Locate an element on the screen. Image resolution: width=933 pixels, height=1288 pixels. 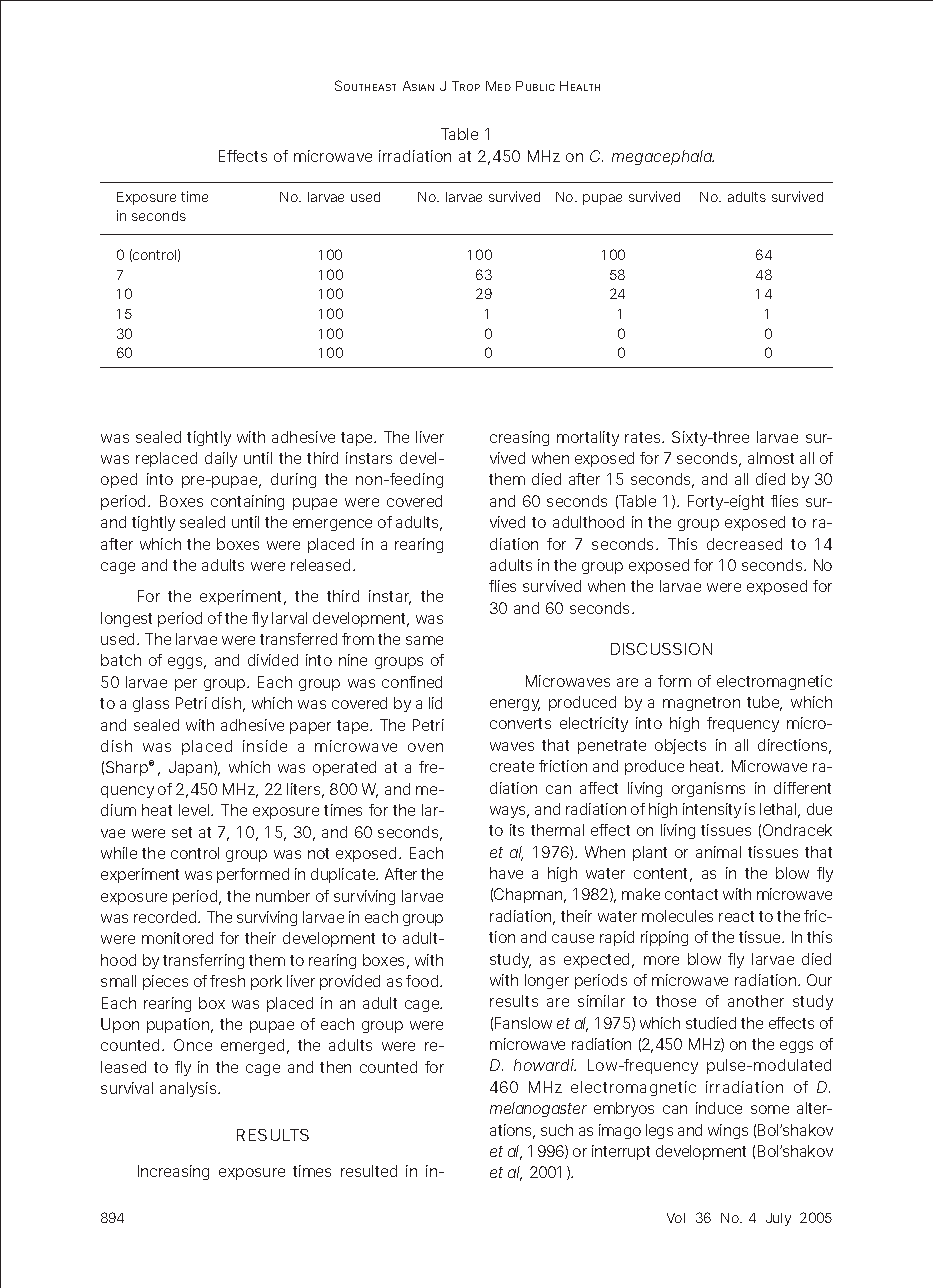
another is located at coordinates (756, 1001).
